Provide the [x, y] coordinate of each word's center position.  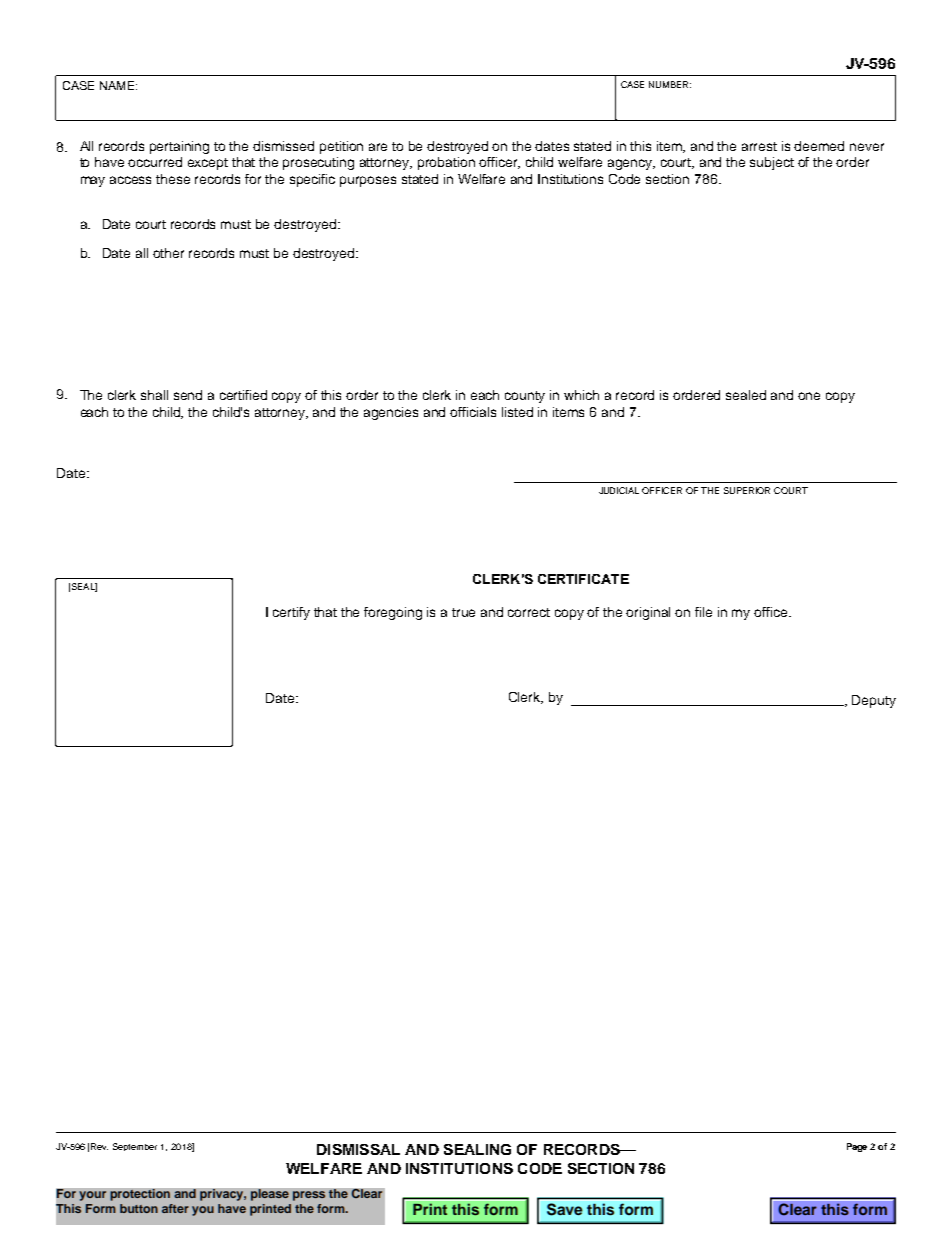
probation [446, 163]
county [525, 397]
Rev [99, 1146]
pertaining [179, 147]
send [188, 395]
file [703, 612]
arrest [759, 146]
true [463, 612]
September [135, 1147]
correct [529, 612]
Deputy [874, 701]
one [809, 396]
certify [291, 613]
